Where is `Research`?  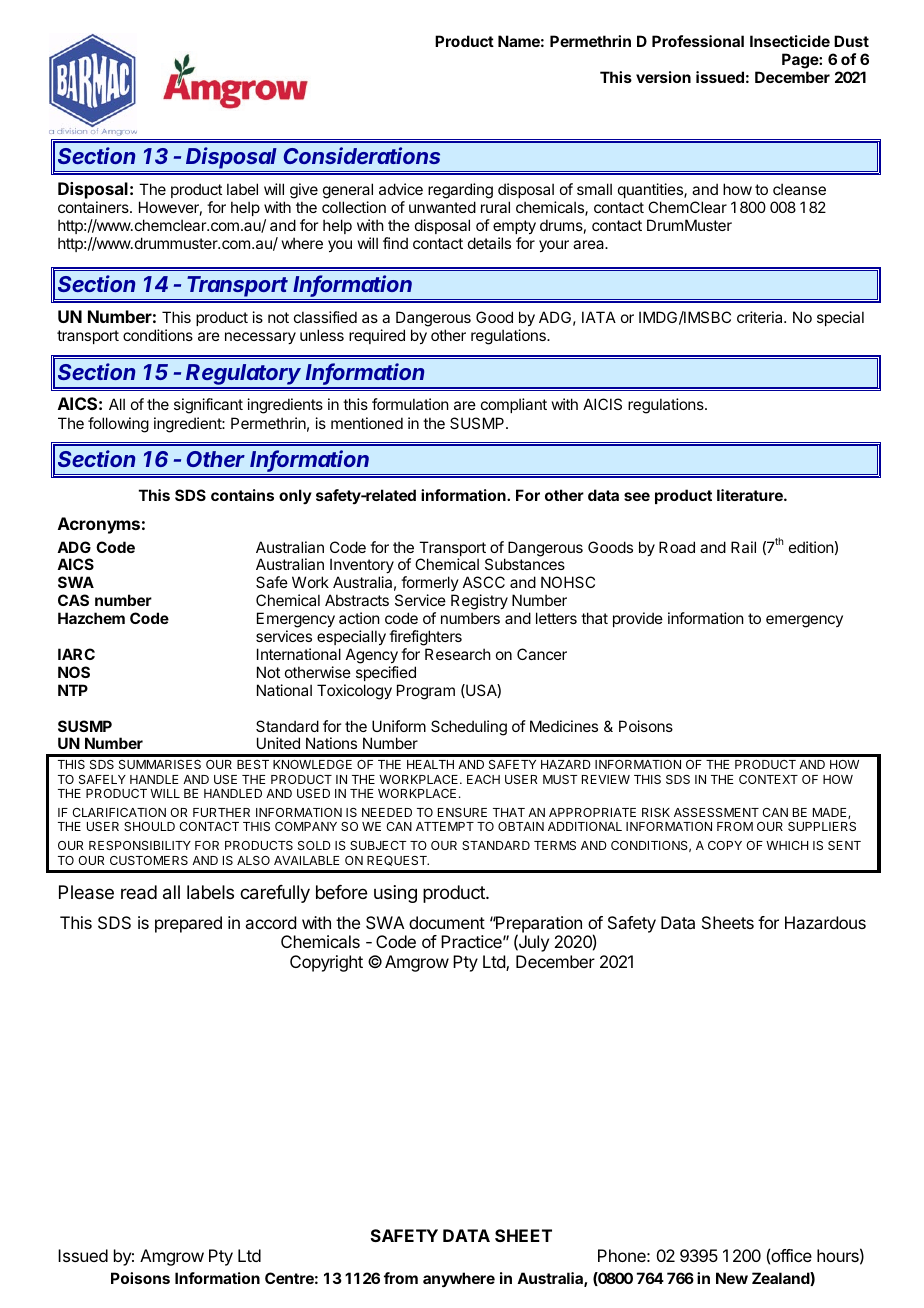 Research is located at coordinates (458, 654).
